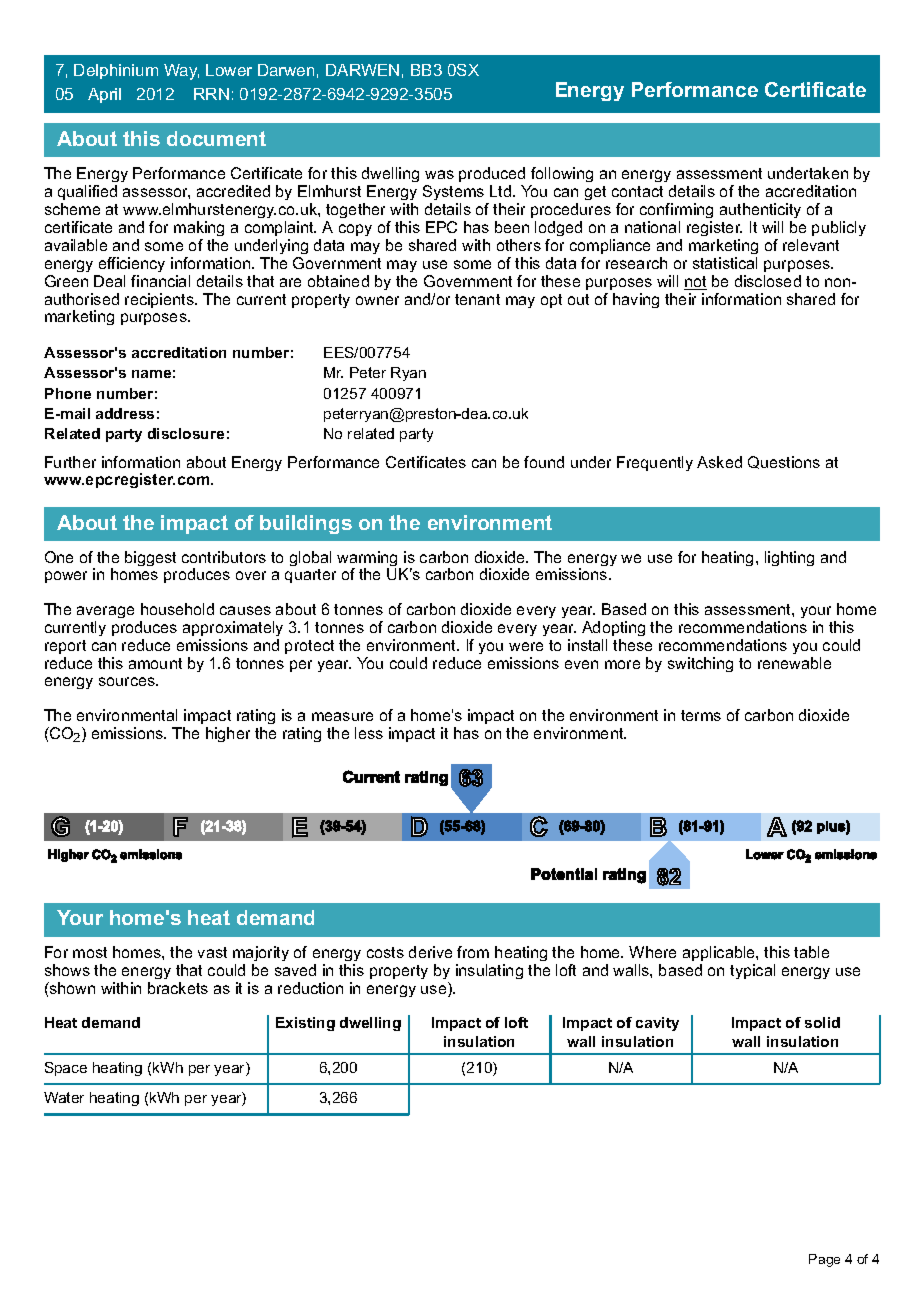 This screenshot has height=1308, width=924. I want to click on Water, so click(64, 1097).
